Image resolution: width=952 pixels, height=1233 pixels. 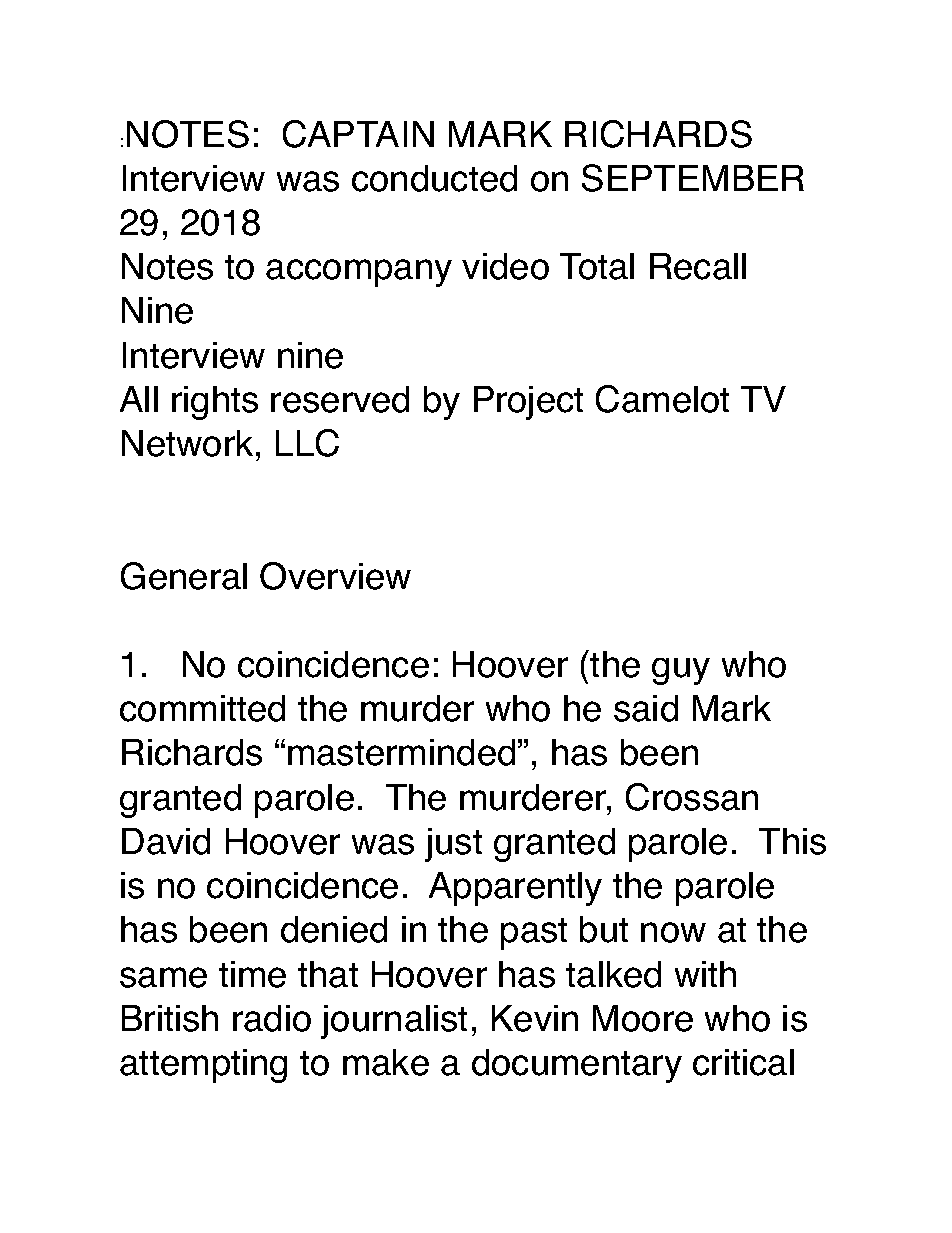 What do you see at coordinates (272, 1018) in the document?
I see `radio` at bounding box center [272, 1018].
